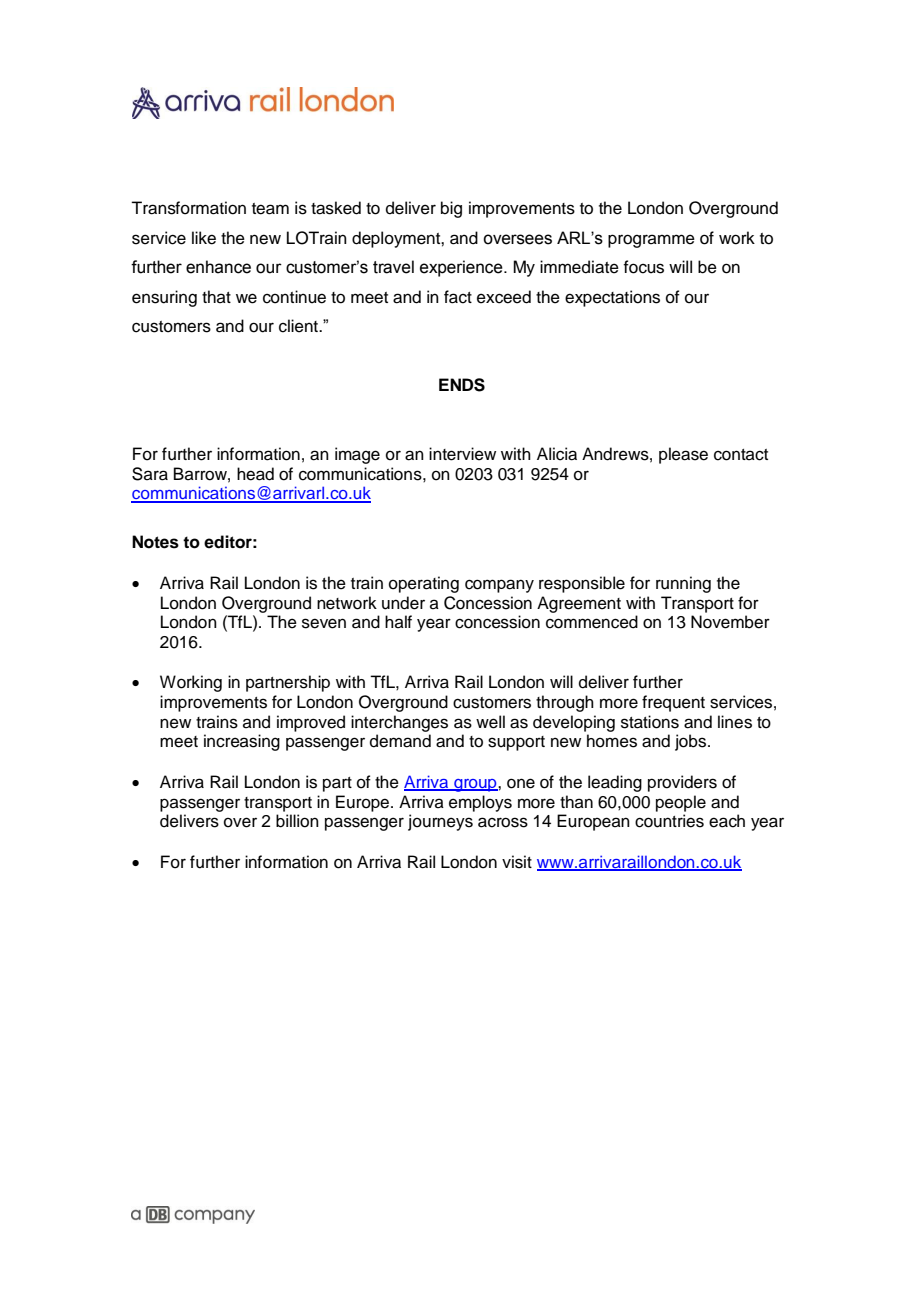 Image resolution: width=924 pixels, height=1308 pixels. I want to click on journeys, so click(440, 822).
